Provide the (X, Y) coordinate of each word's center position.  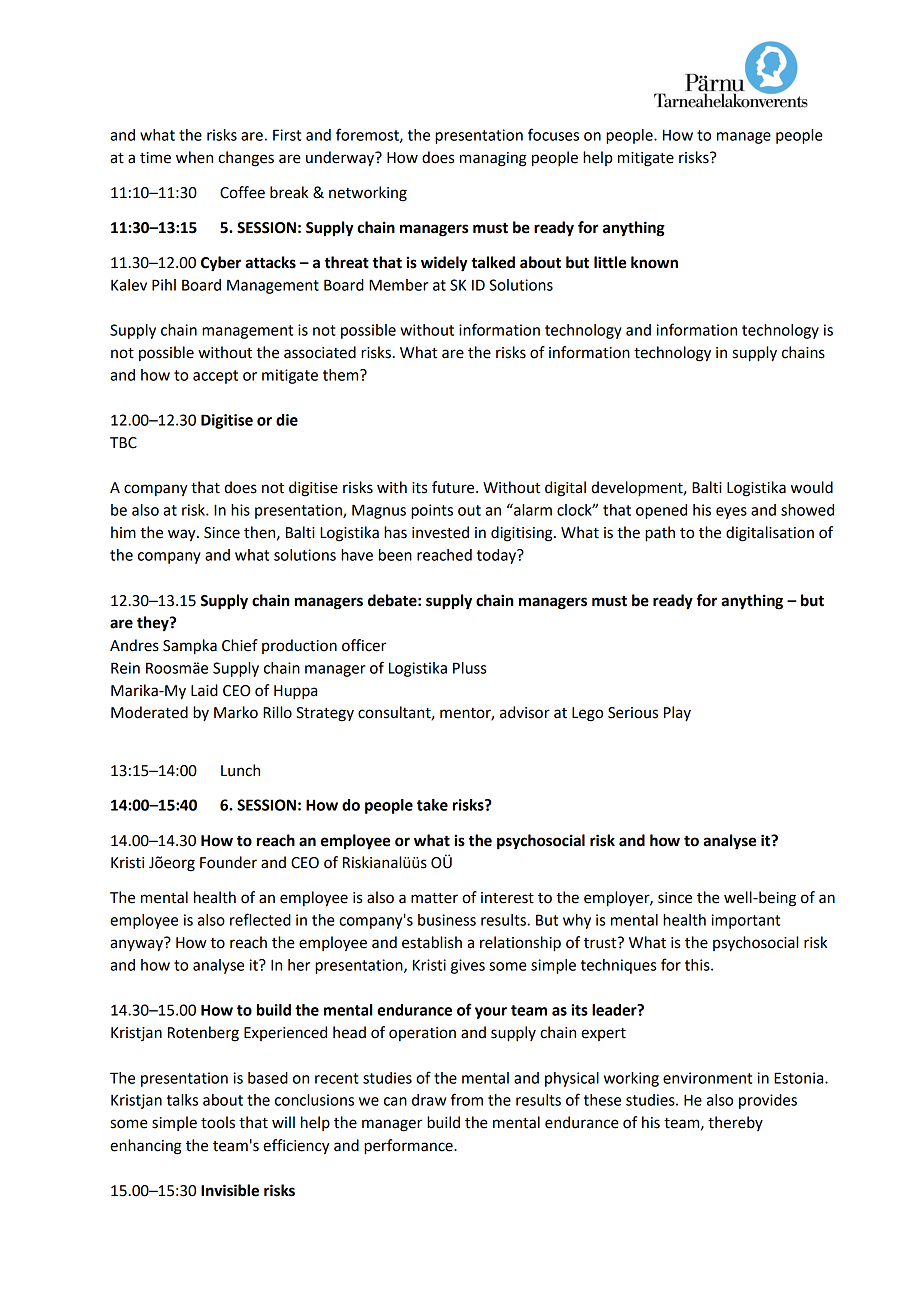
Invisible (230, 1190)
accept (215, 377)
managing (493, 159)
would (812, 487)
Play (677, 713)
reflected (260, 919)
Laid (204, 690)
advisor (525, 712)
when (194, 157)
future (454, 487)
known (654, 262)
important (745, 921)
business (447, 920)
